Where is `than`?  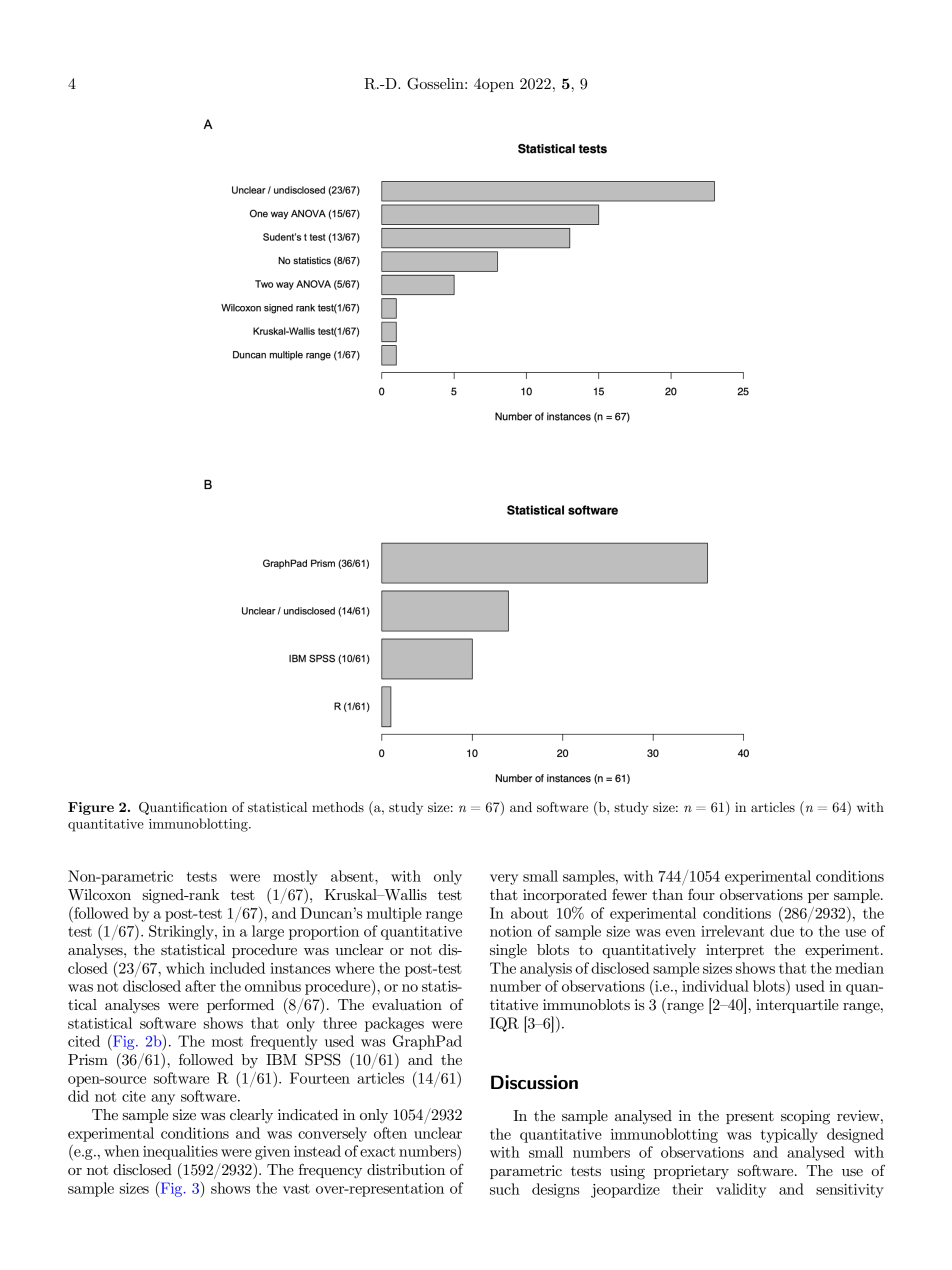 than is located at coordinates (667, 894).
